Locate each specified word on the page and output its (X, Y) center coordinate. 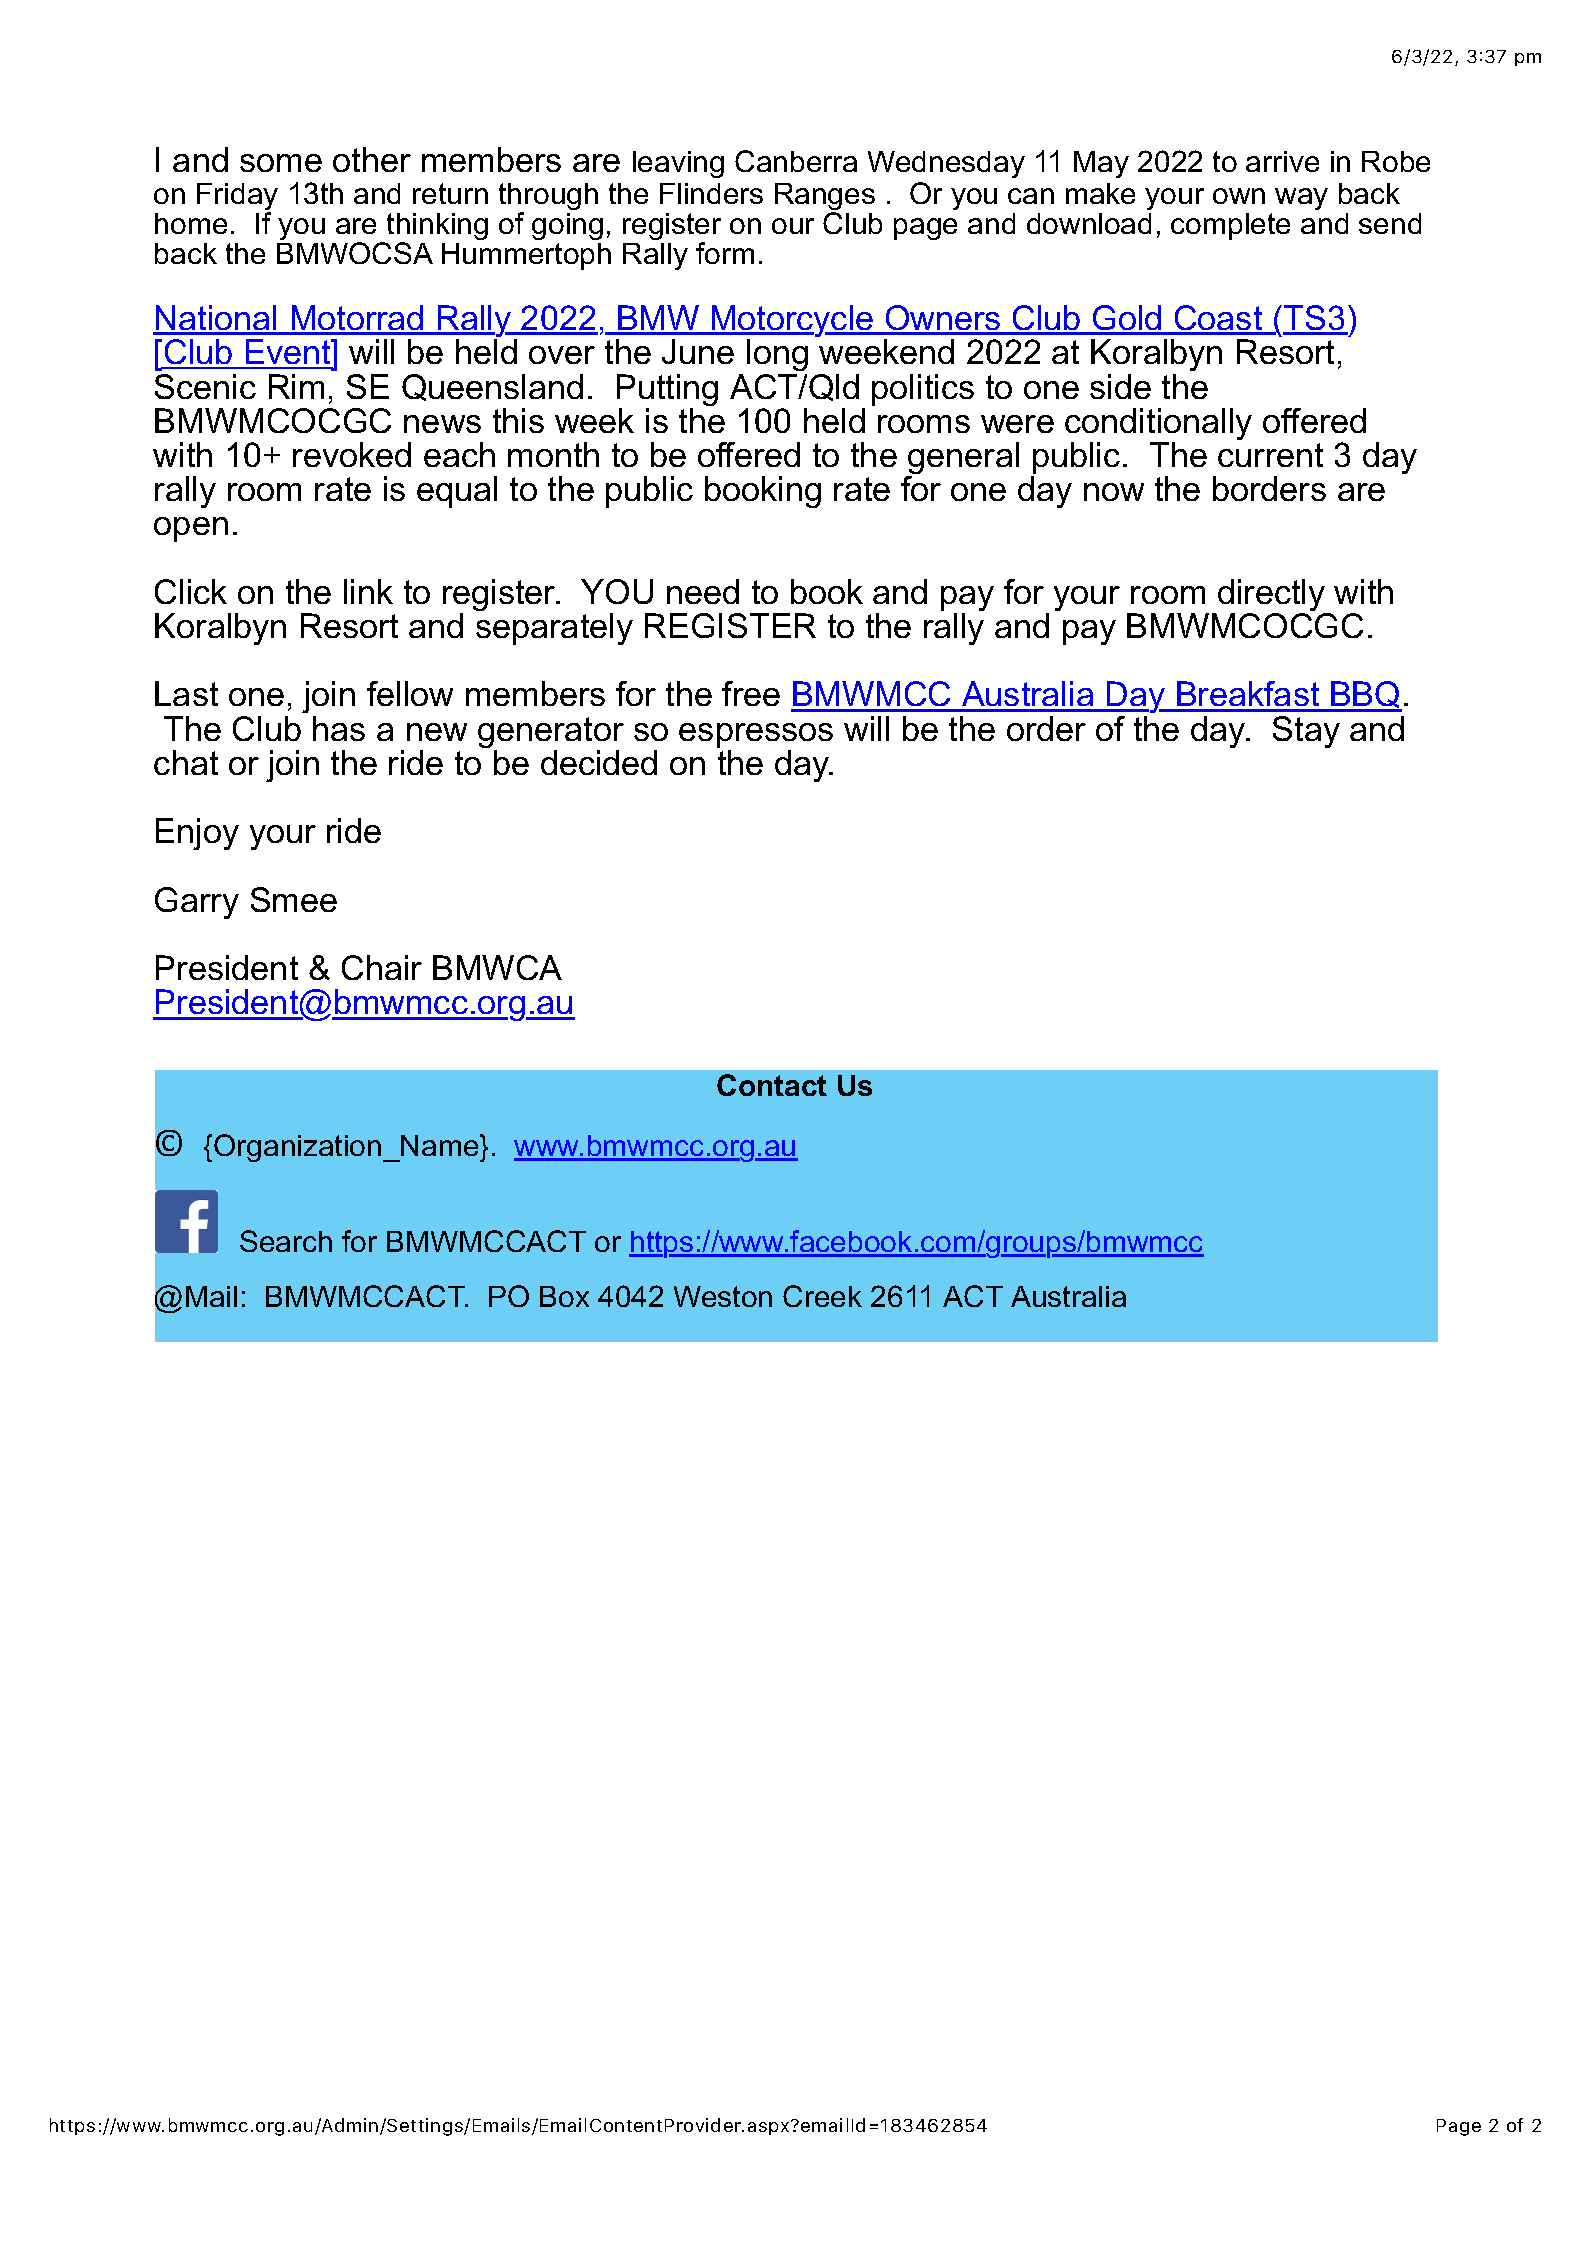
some (281, 163)
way (1301, 199)
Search (286, 1241)
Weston (723, 1296)
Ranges (825, 198)
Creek (822, 1296)
